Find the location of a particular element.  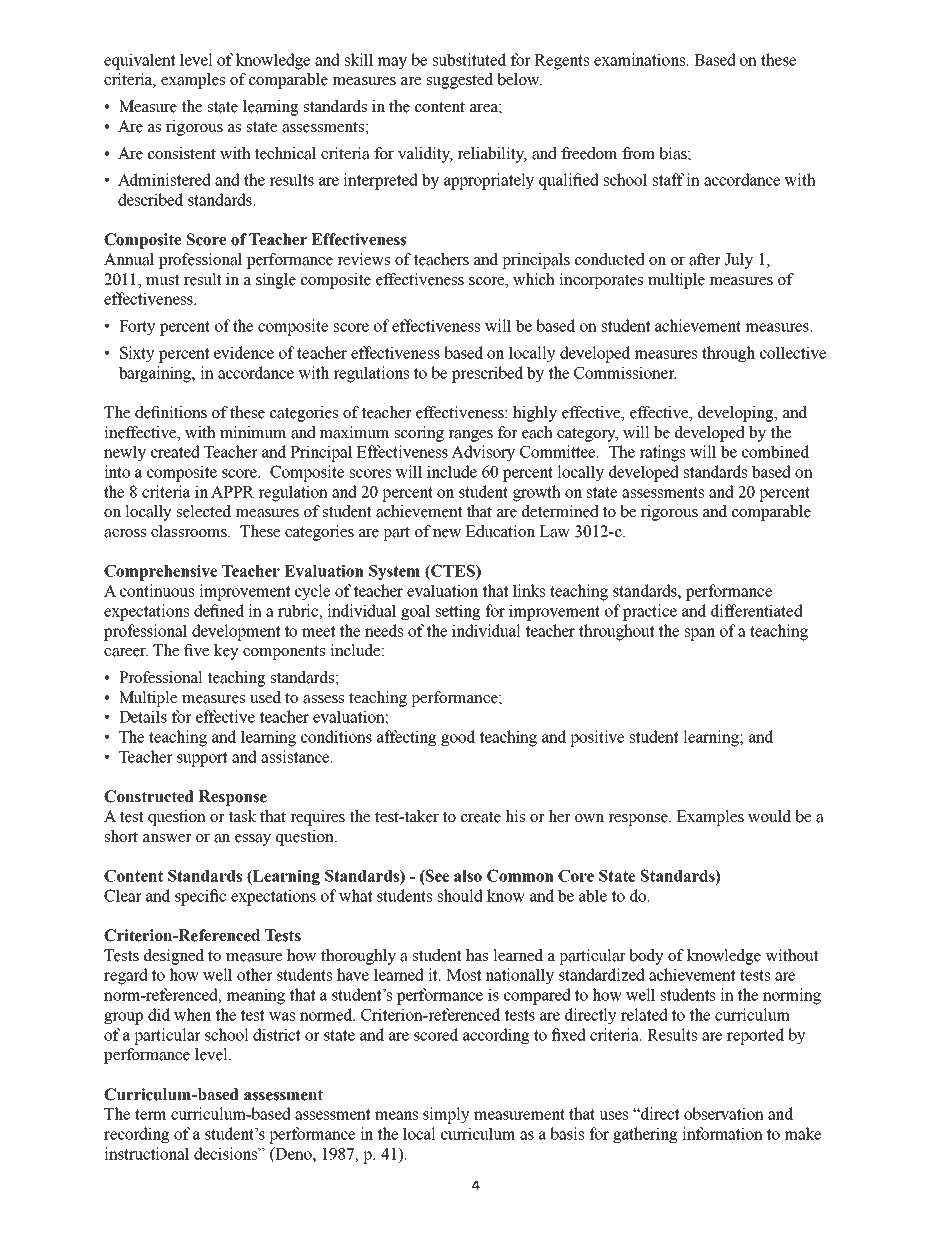

recording is located at coordinates (137, 1135).
